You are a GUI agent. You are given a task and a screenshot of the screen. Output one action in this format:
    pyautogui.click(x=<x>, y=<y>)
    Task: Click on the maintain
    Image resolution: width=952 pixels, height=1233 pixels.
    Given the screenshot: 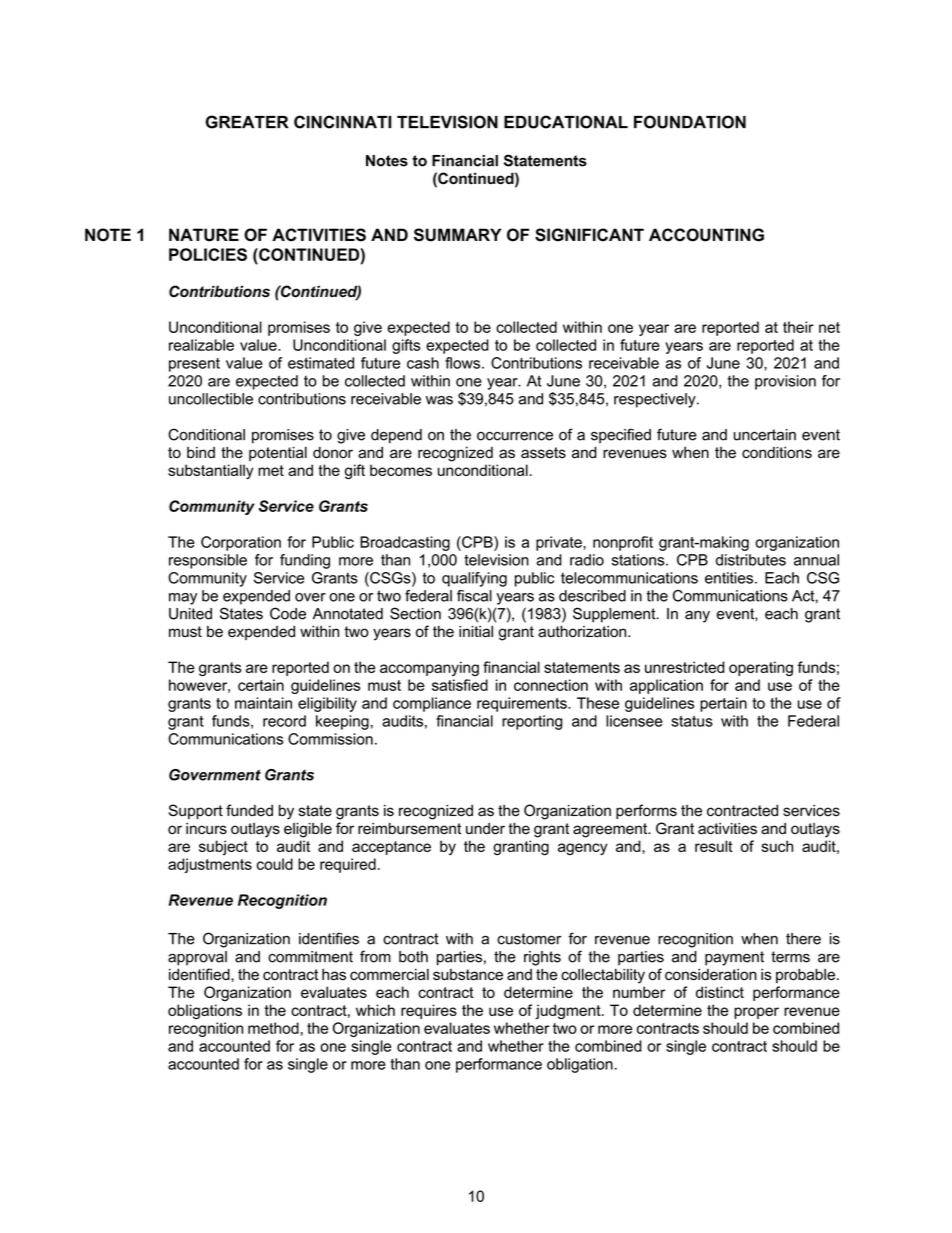 What is the action you would take?
    pyautogui.click(x=263, y=703)
